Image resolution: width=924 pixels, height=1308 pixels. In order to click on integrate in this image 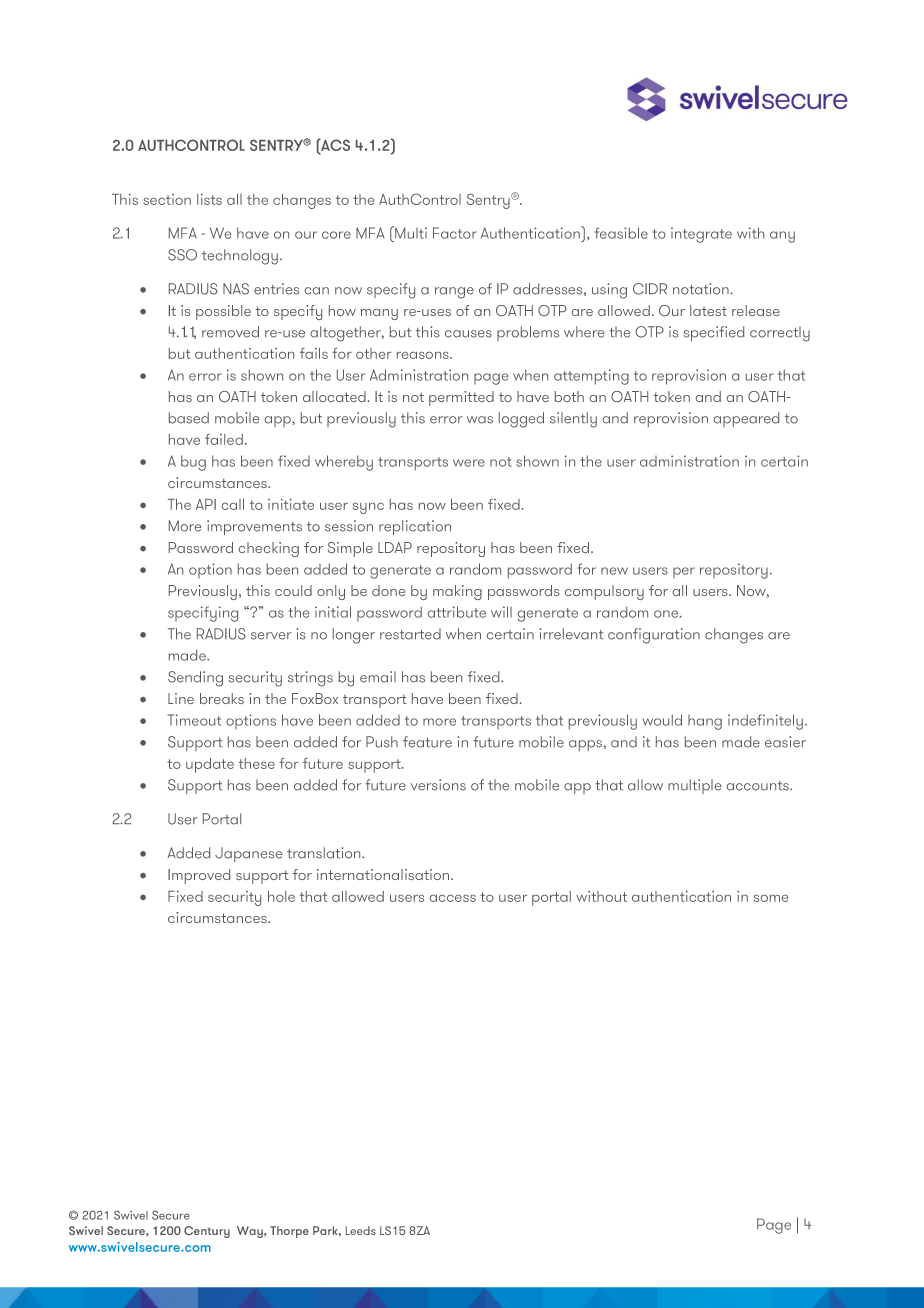, I will do `click(701, 235)`.
